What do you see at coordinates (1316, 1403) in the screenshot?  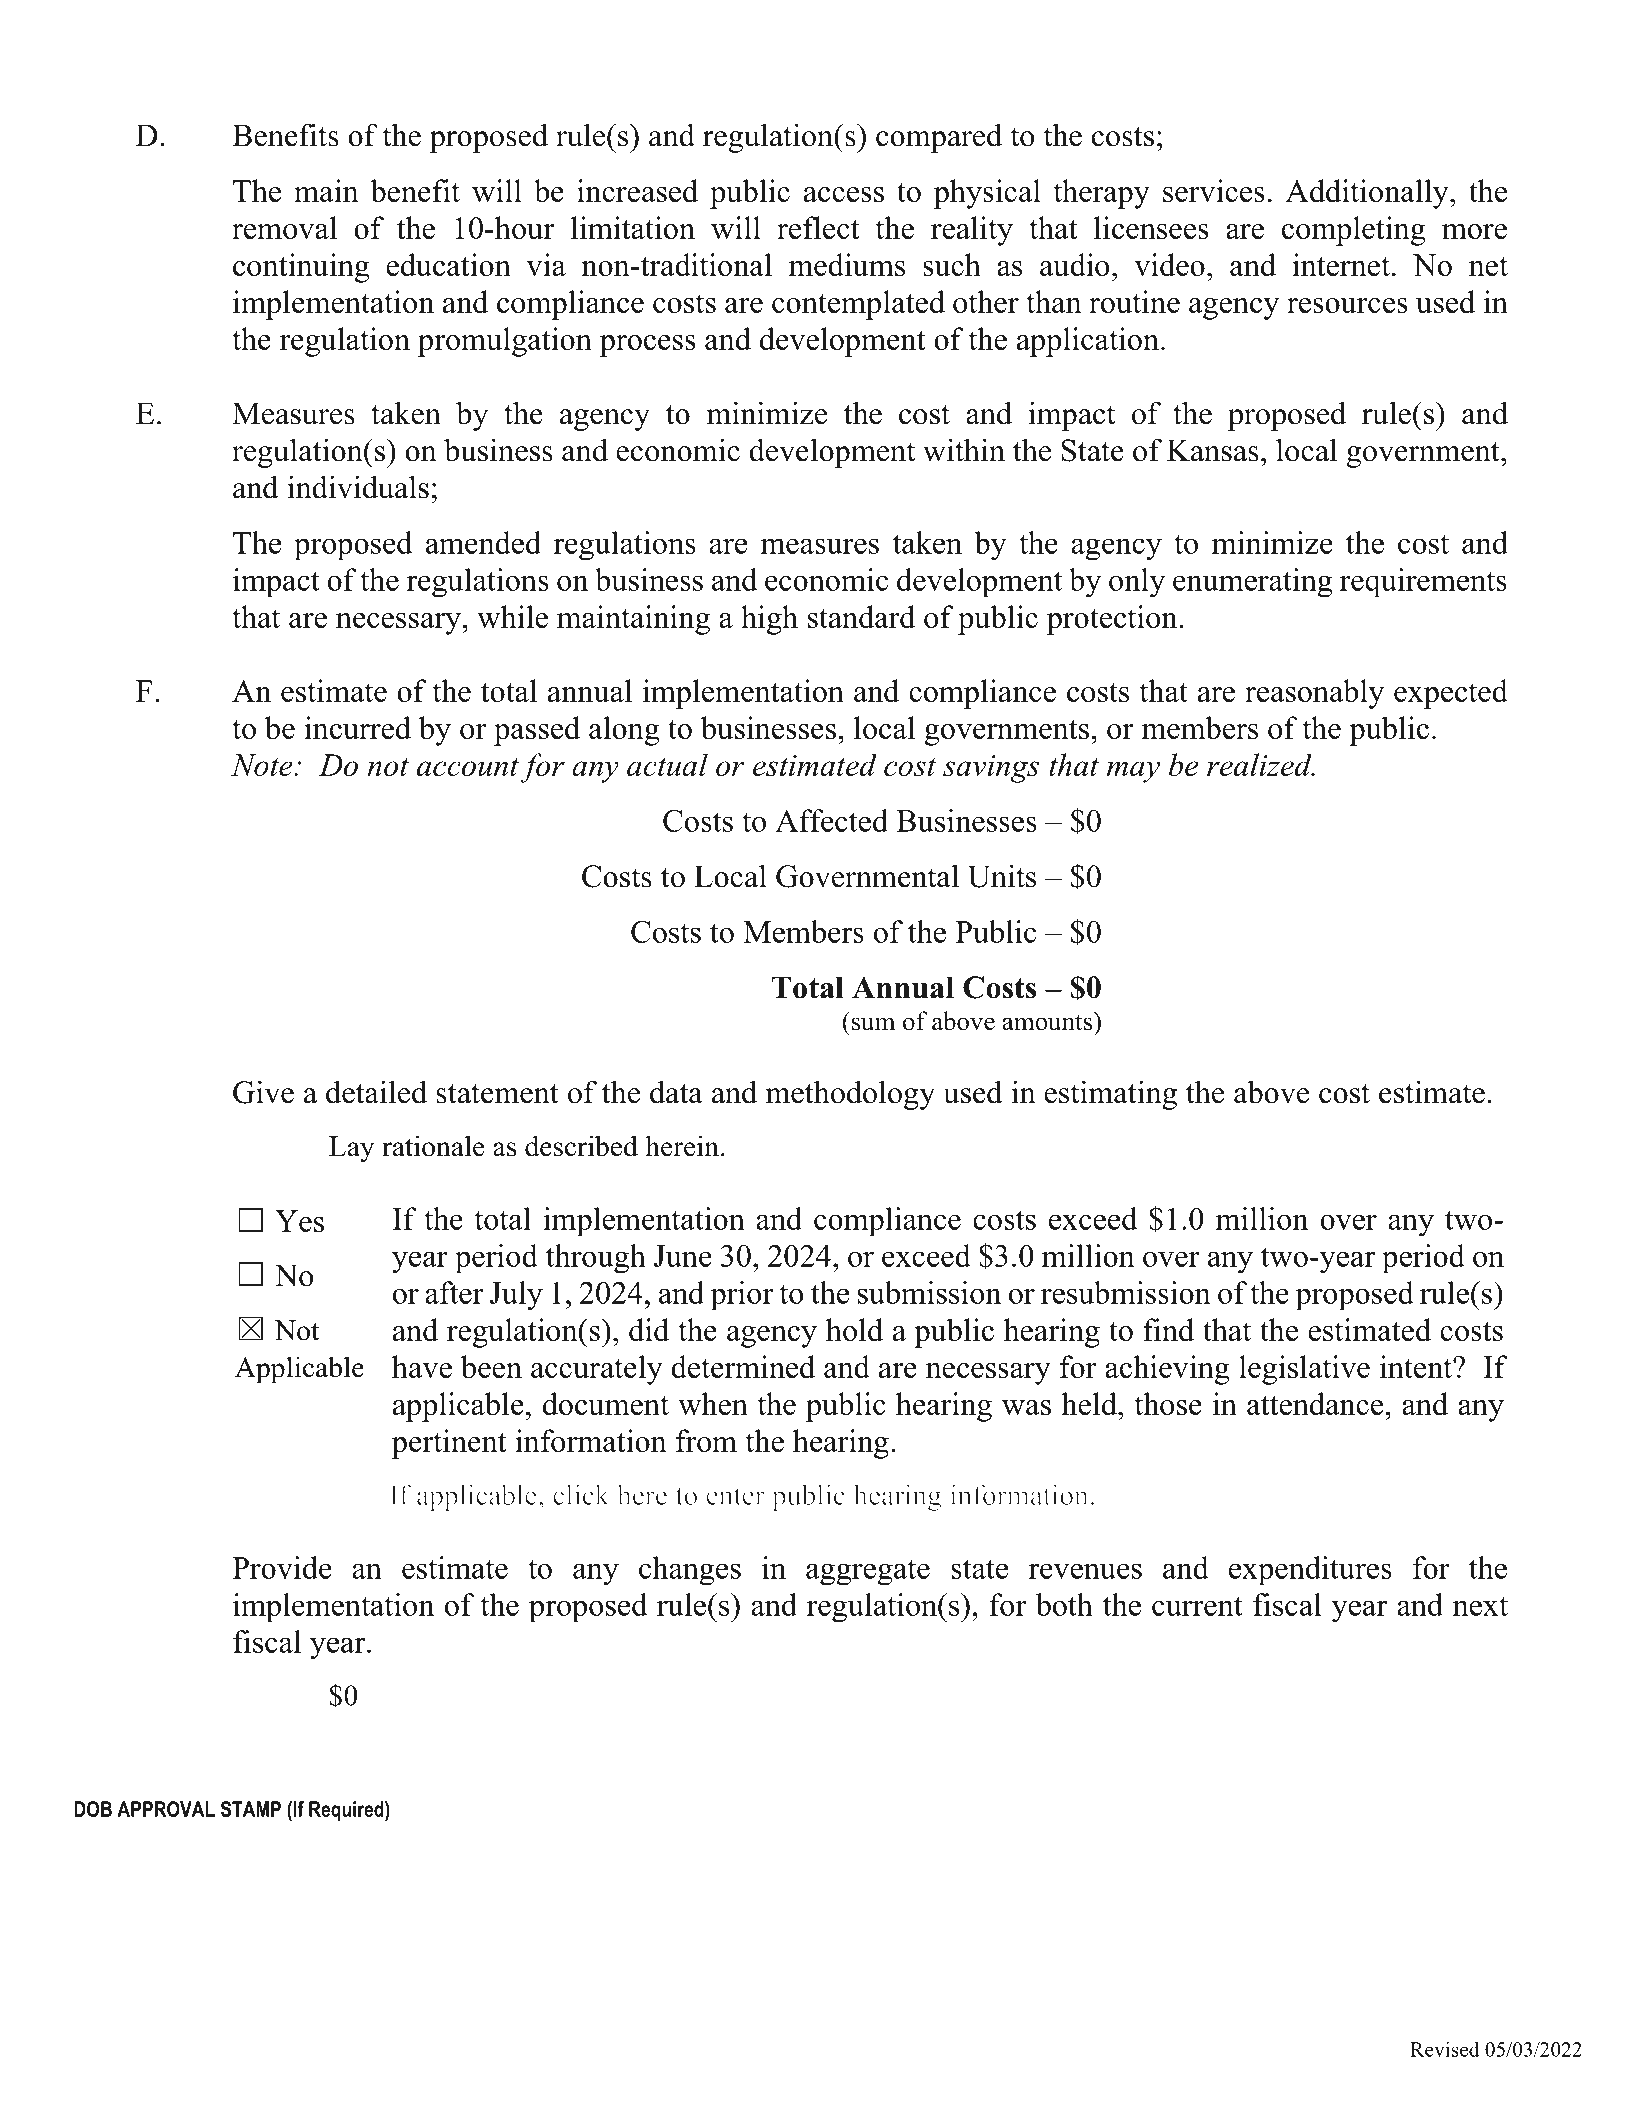 I see `attendance` at bounding box center [1316, 1403].
